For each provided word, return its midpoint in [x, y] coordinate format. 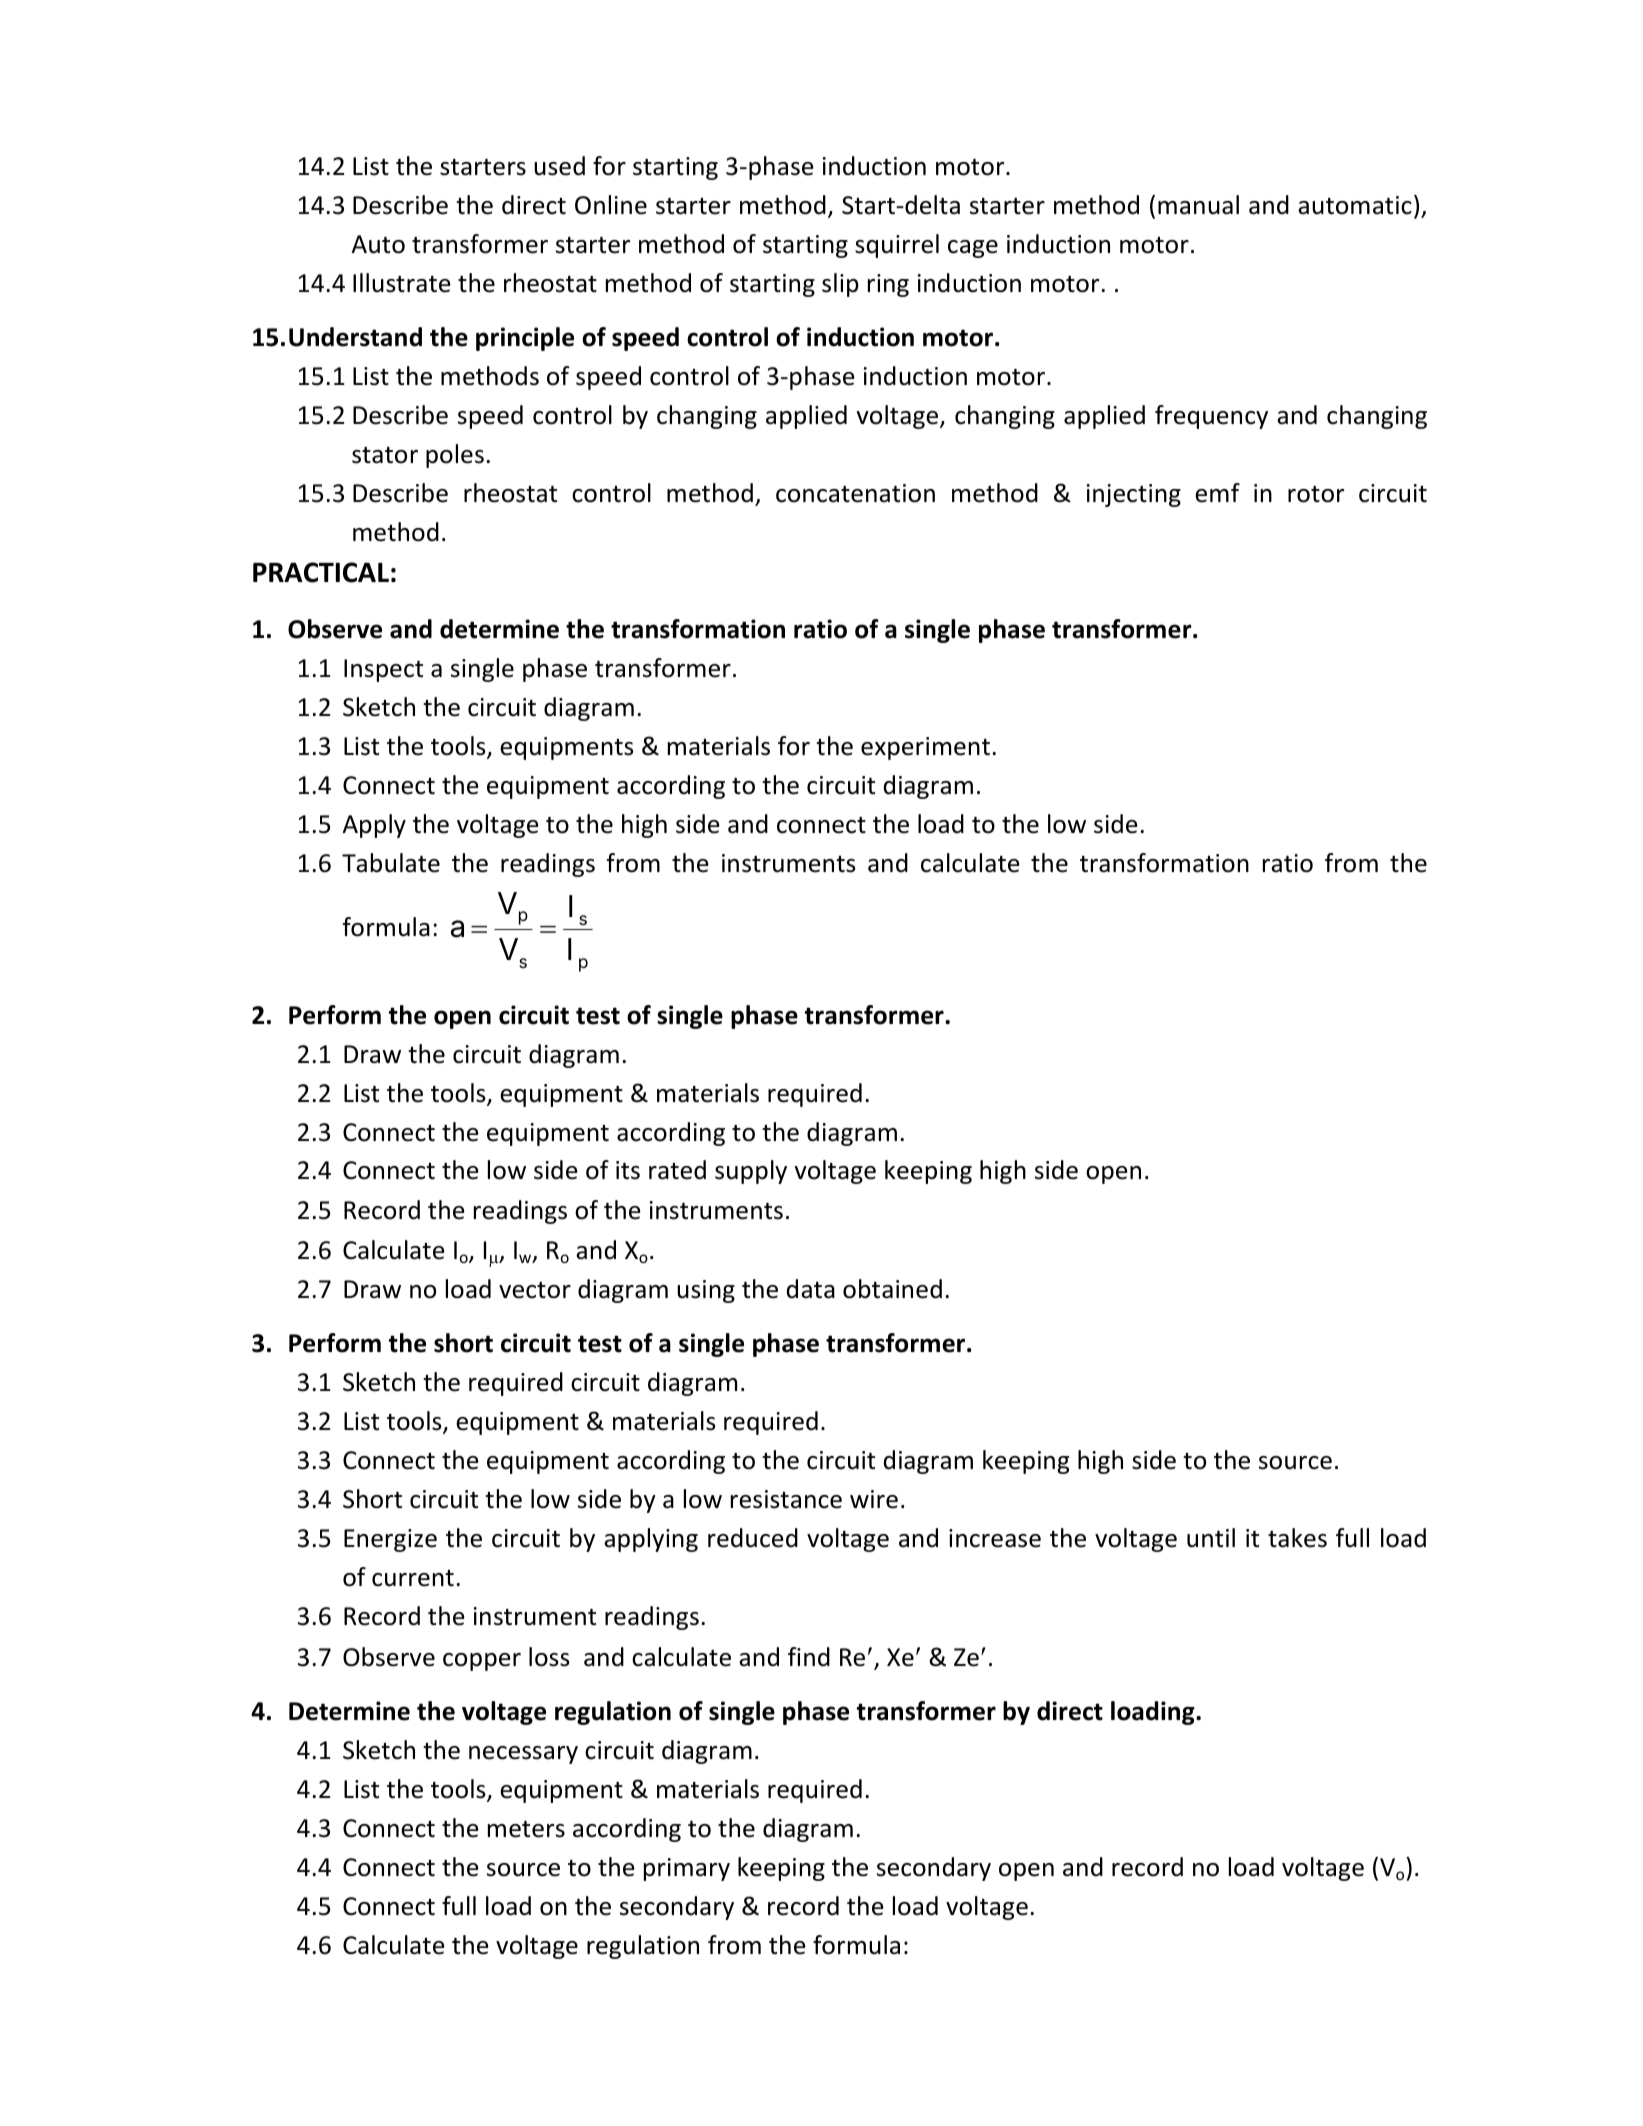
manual [1198, 205]
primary [687, 1869]
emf [1217, 493]
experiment [925, 748]
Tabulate [391, 863]
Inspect [383, 670]
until [1211, 1538]
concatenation [855, 493]
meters [526, 1829]
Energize [390, 1540]
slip [840, 285]
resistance [786, 1499]
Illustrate [402, 283]
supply [751, 1172]
